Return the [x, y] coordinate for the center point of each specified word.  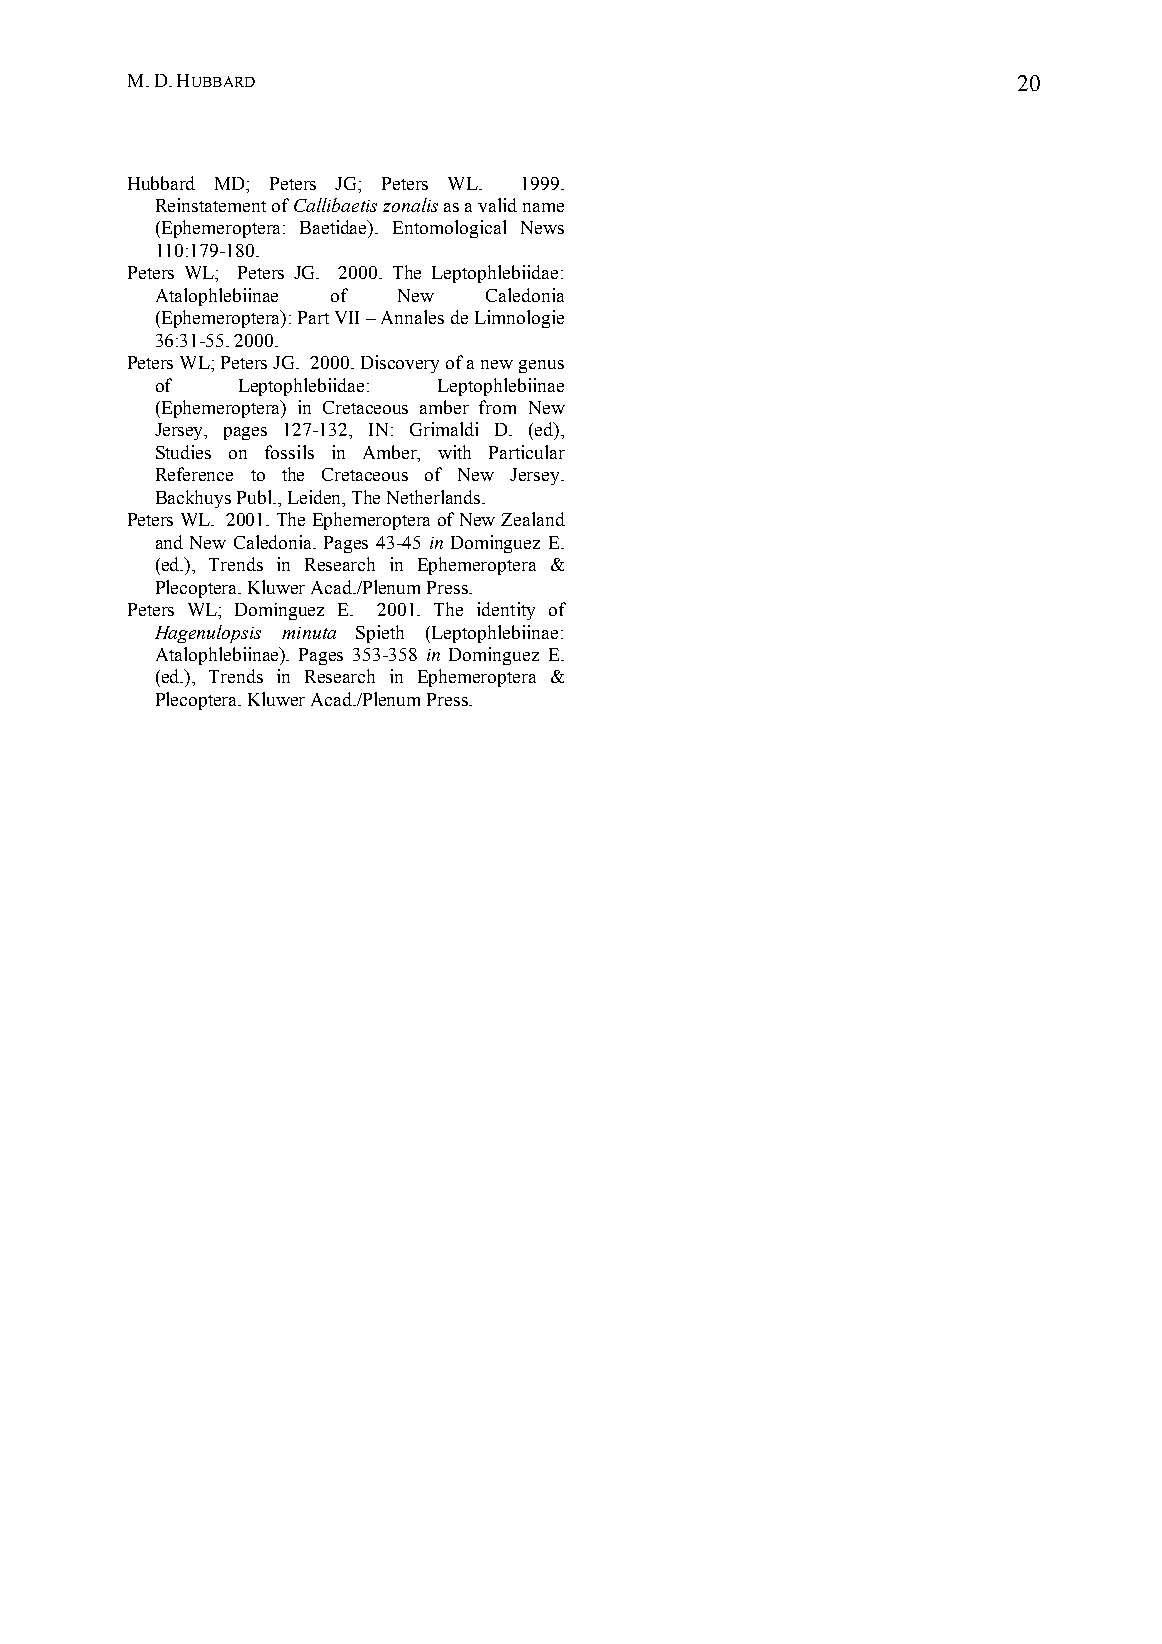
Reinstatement [211, 205]
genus [541, 366]
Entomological [449, 229]
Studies [183, 452]
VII [347, 317]
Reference [194, 474]
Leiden [316, 498]
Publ [256, 497]
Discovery [400, 364]
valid [497, 205]
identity [506, 611]
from [497, 407]
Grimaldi [444, 429]
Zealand [533, 519]
